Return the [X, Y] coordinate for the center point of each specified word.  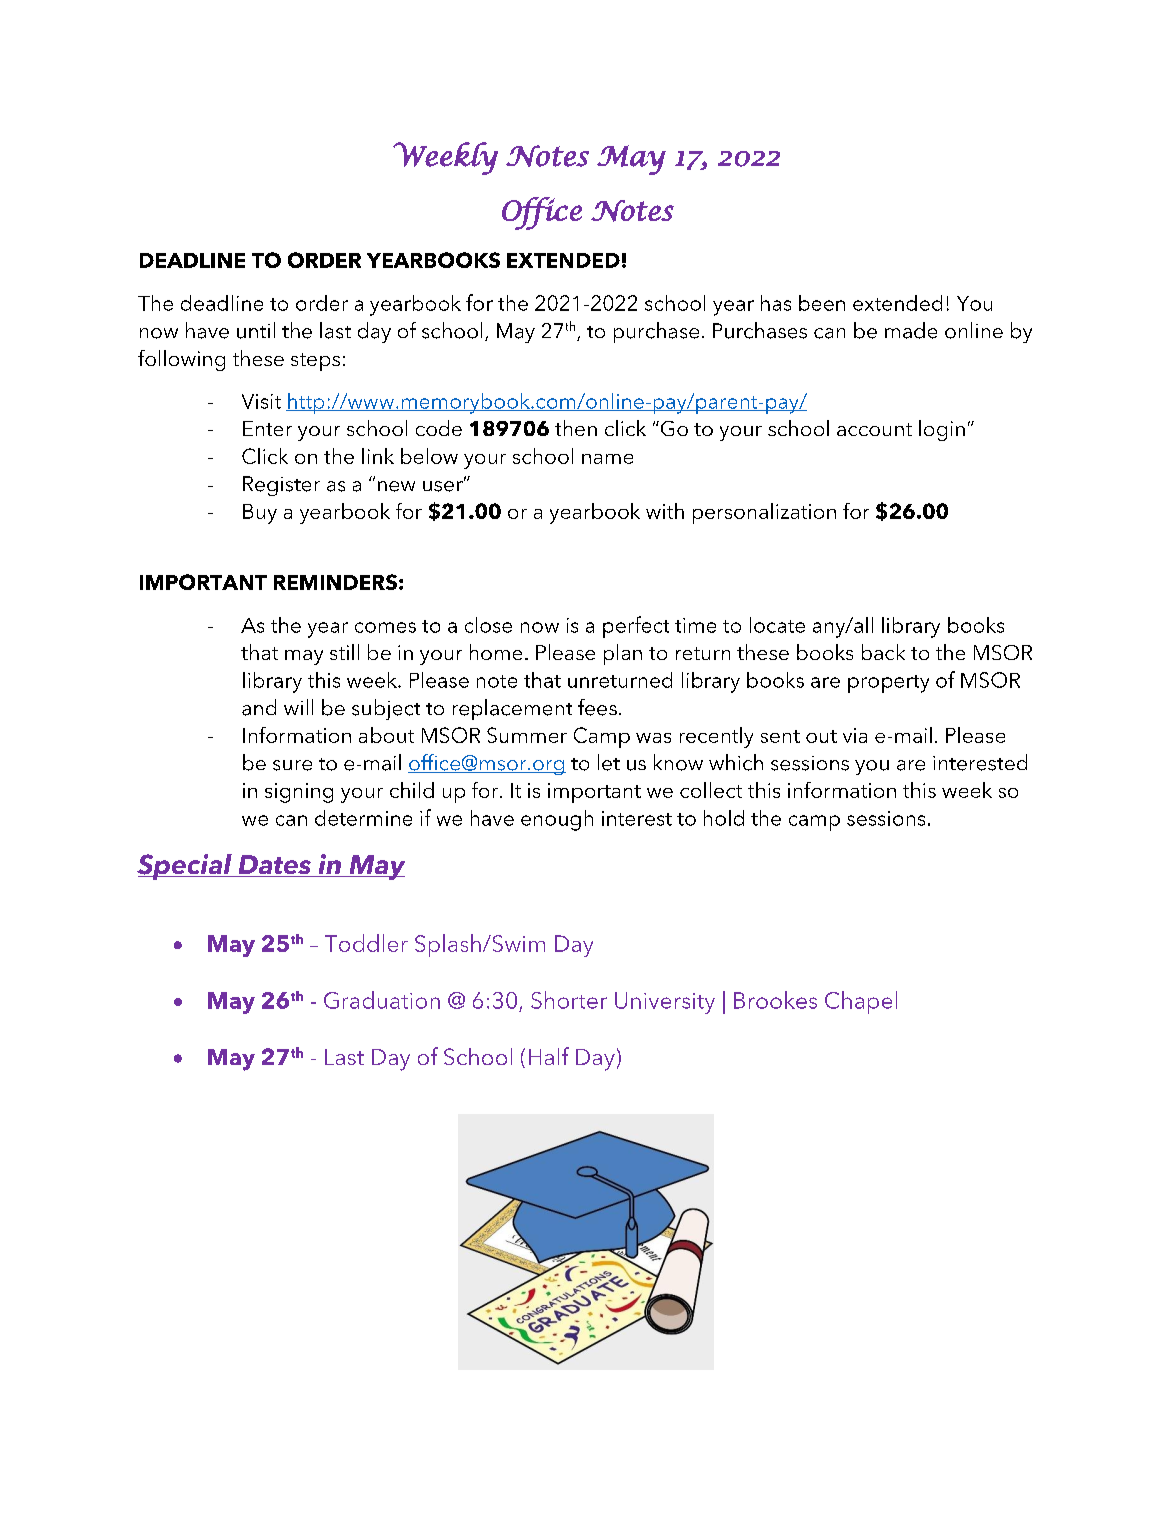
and [259, 707]
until [256, 330]
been [822, 303]
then [576, 428]
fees [597, 707]
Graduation [382, 1000]
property [888, 684]
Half [549, 1056]
